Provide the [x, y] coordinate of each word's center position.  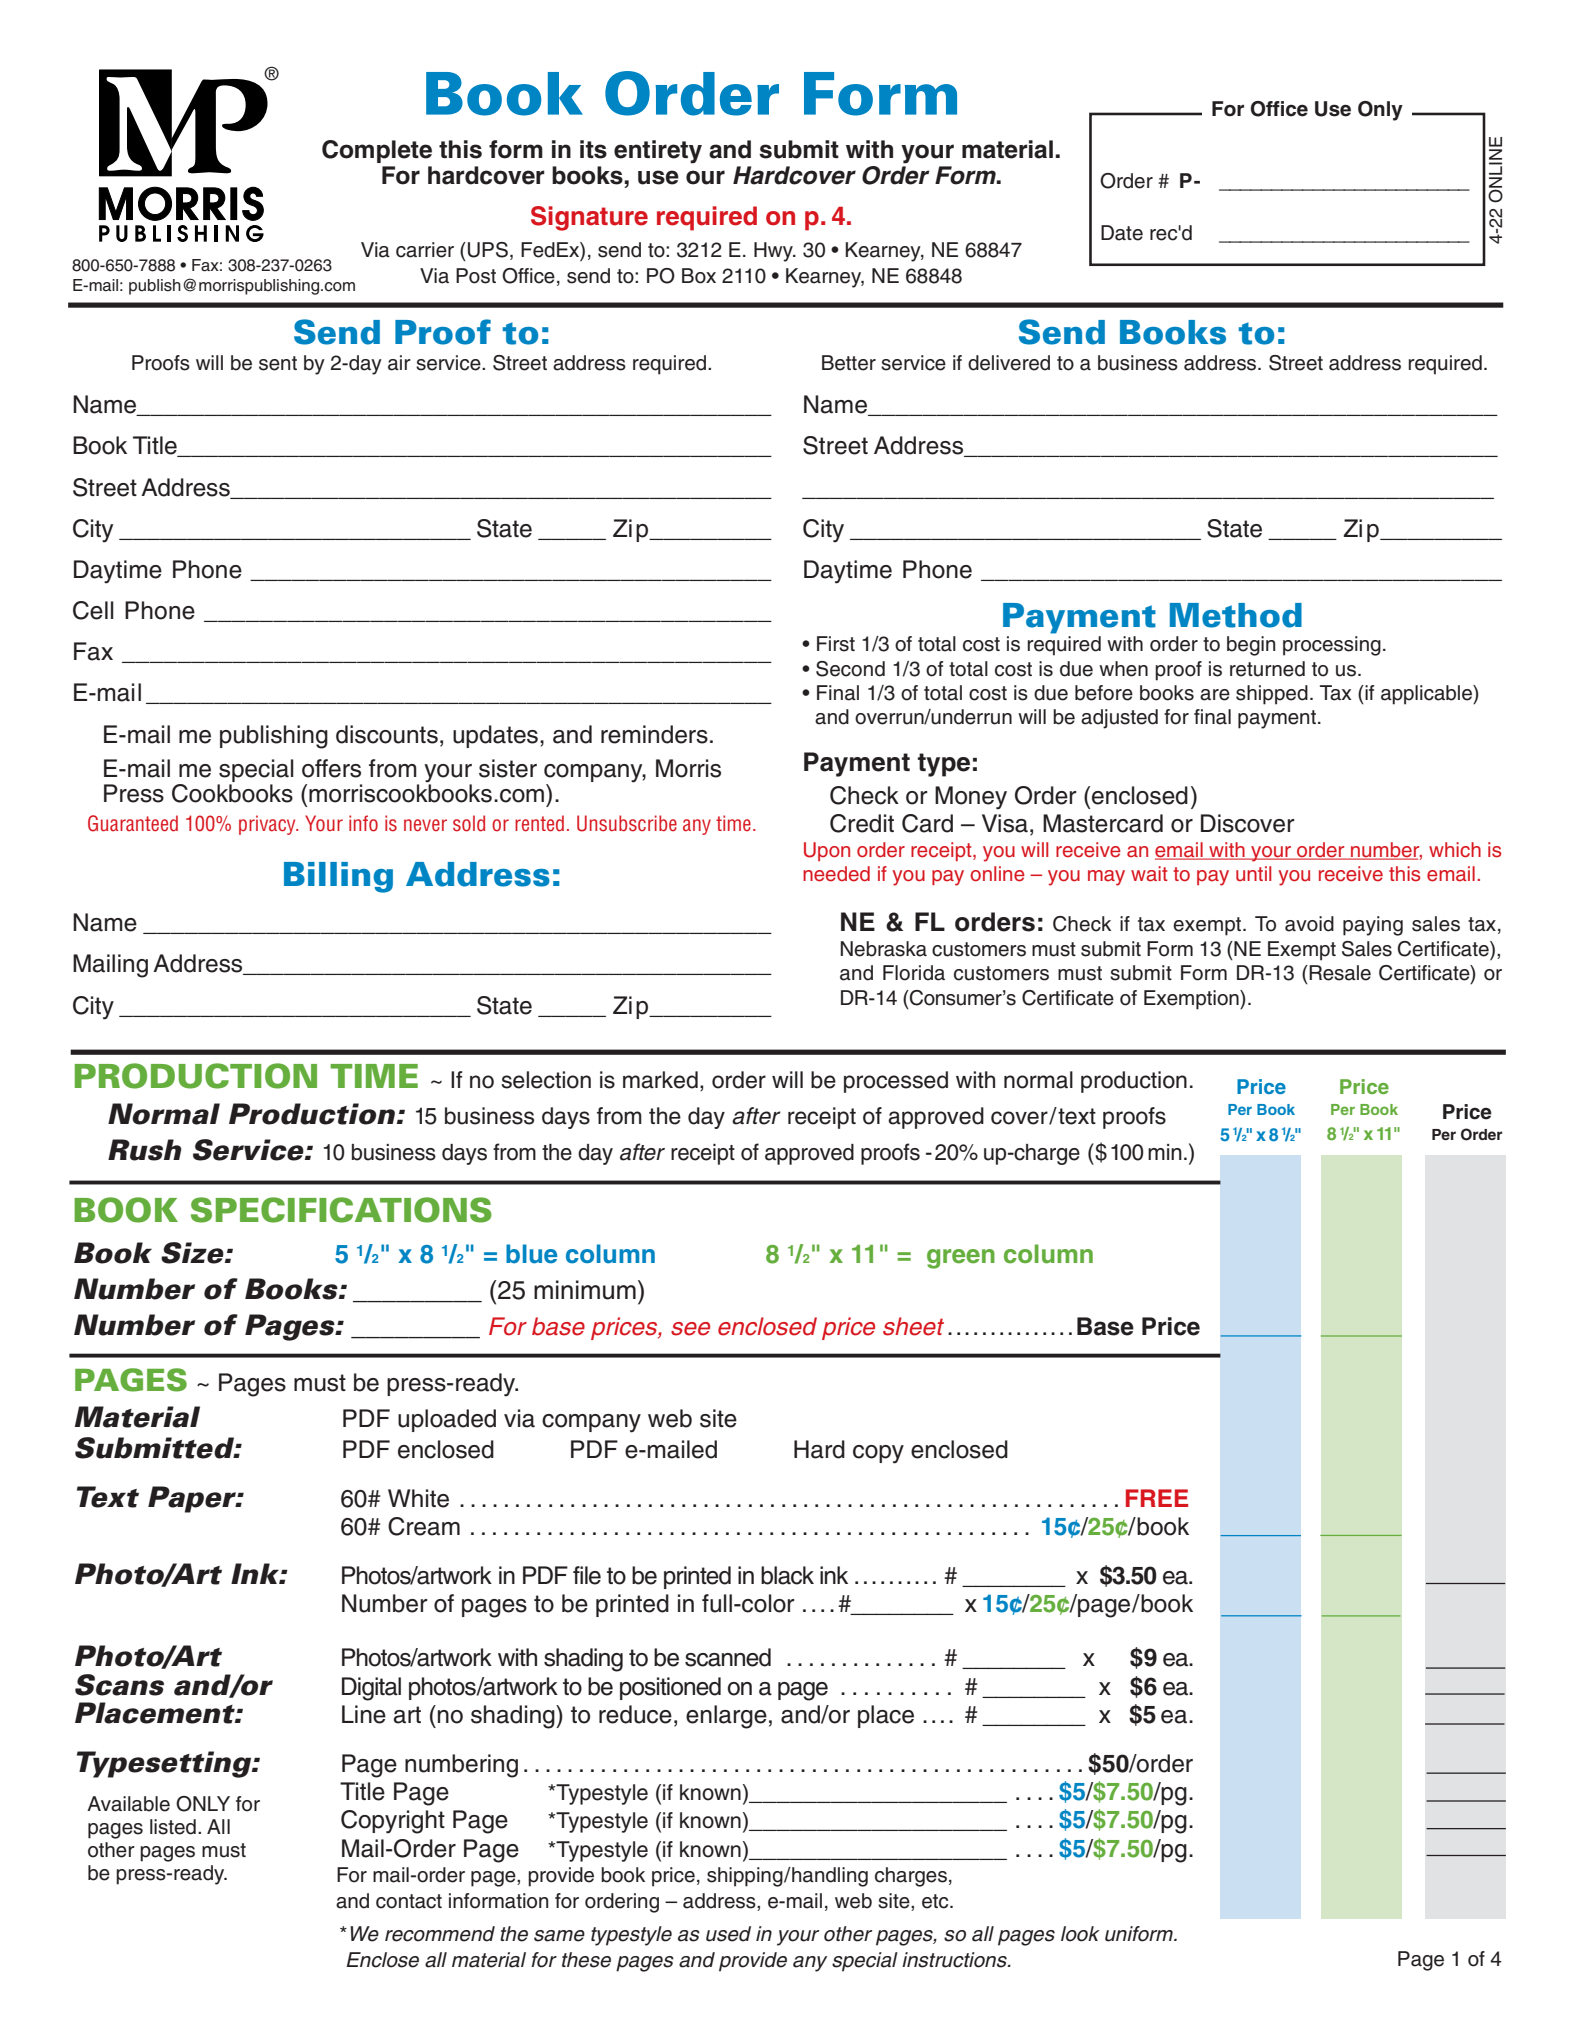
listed [173, 1827]
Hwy [774, 252]
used [728, 1934]
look [1080, 1934]
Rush [145, 1150]
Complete [377, 151]
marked [660, 1080]
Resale [1340, 973]
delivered [1009, 363]
